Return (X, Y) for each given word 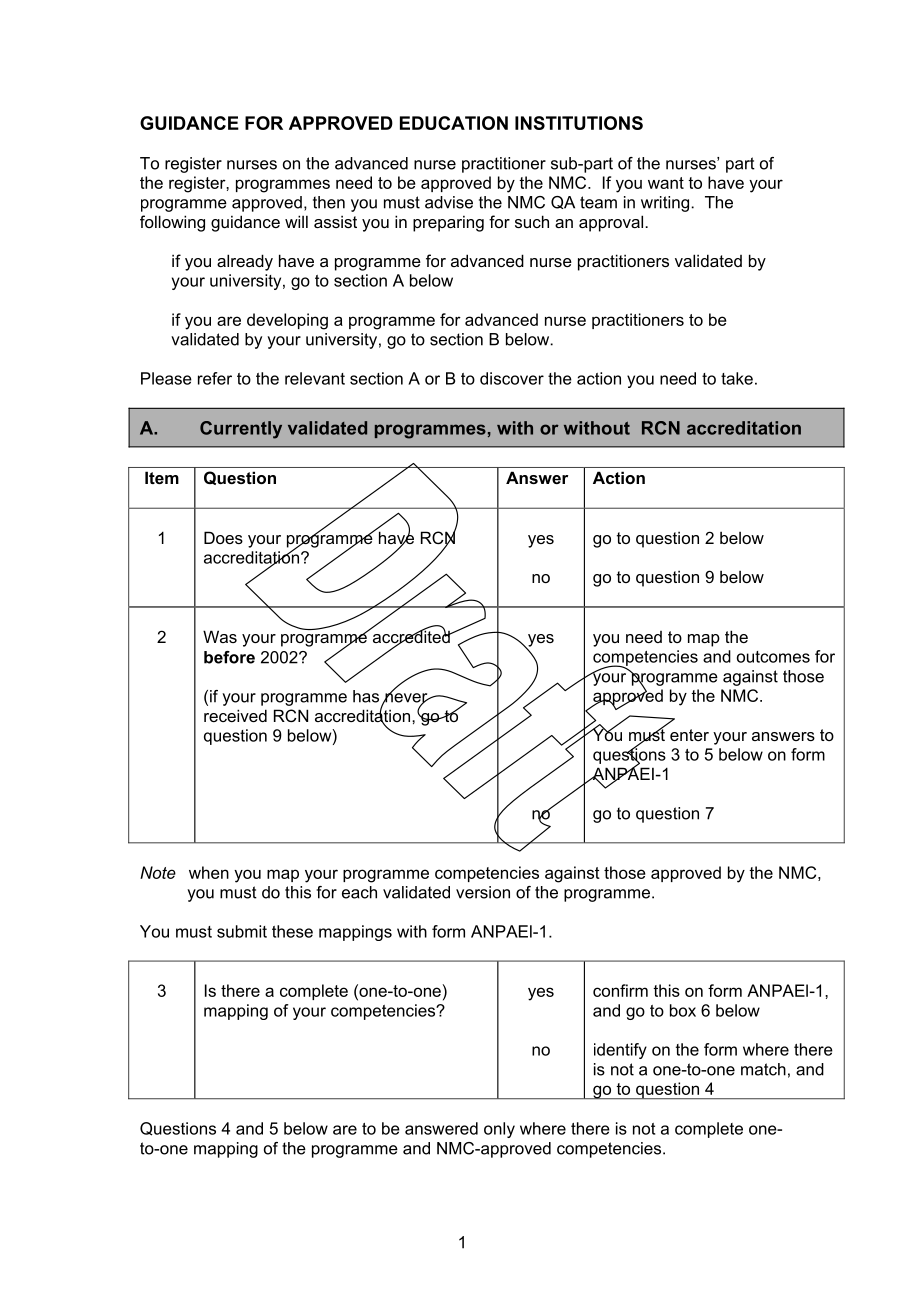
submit (242, 931)
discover (512, 378)
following (172, 223)
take (737, 378)
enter (689, 735)
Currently (241, 430)
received (235, 715)
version (483, 892)
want (666, 183)
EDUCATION (454, 123)
